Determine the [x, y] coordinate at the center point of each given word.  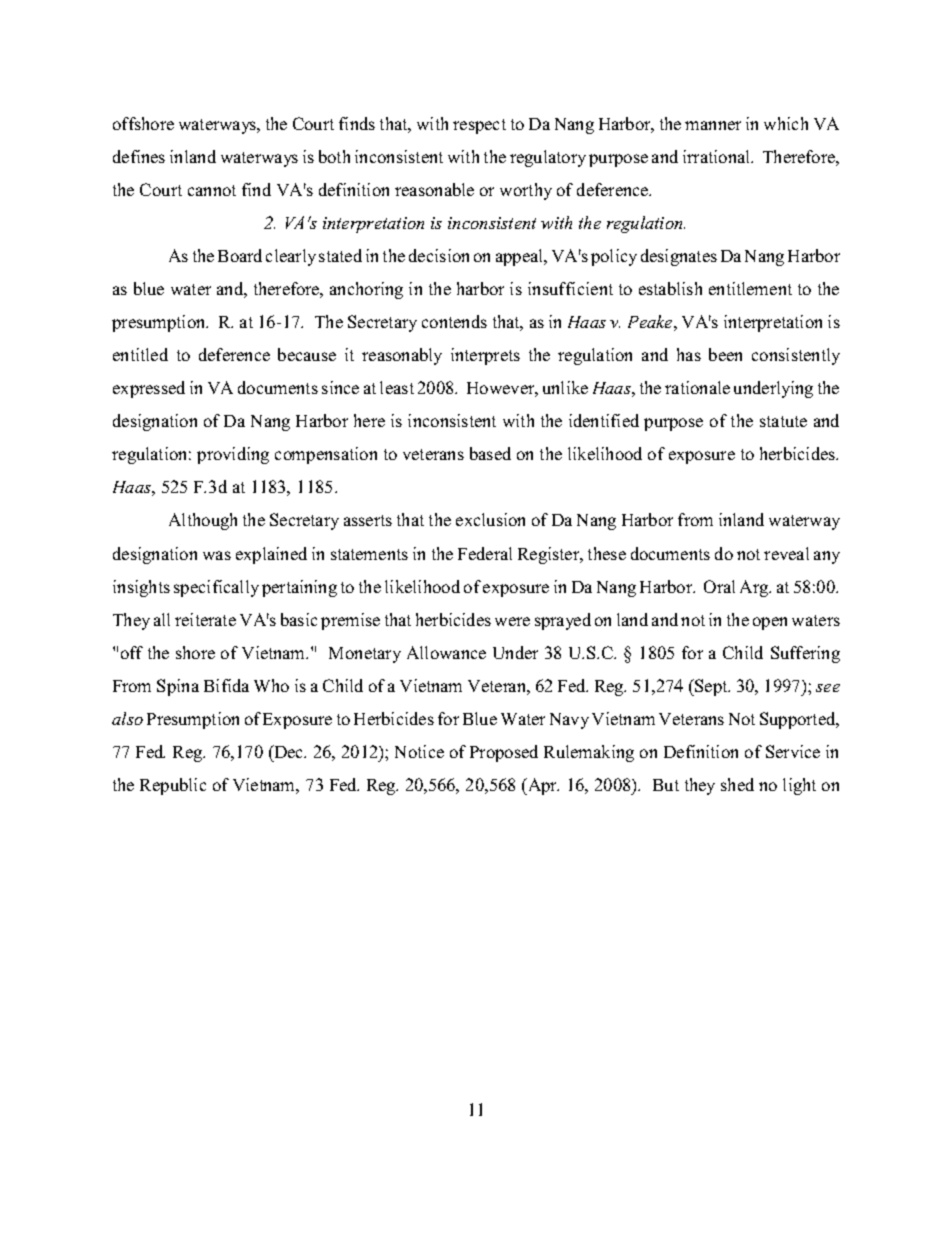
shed [737, 784]
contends [454, 321]
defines [139, 156]
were [512, 621]
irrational [717, 156]
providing [233, 455]
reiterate [205, 619]
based [490, 453]
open [770, 623]
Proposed [504, 753]
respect [479, 126]
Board [240, 255]
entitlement [750, 288]
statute [783, 421]
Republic [173, 786]
